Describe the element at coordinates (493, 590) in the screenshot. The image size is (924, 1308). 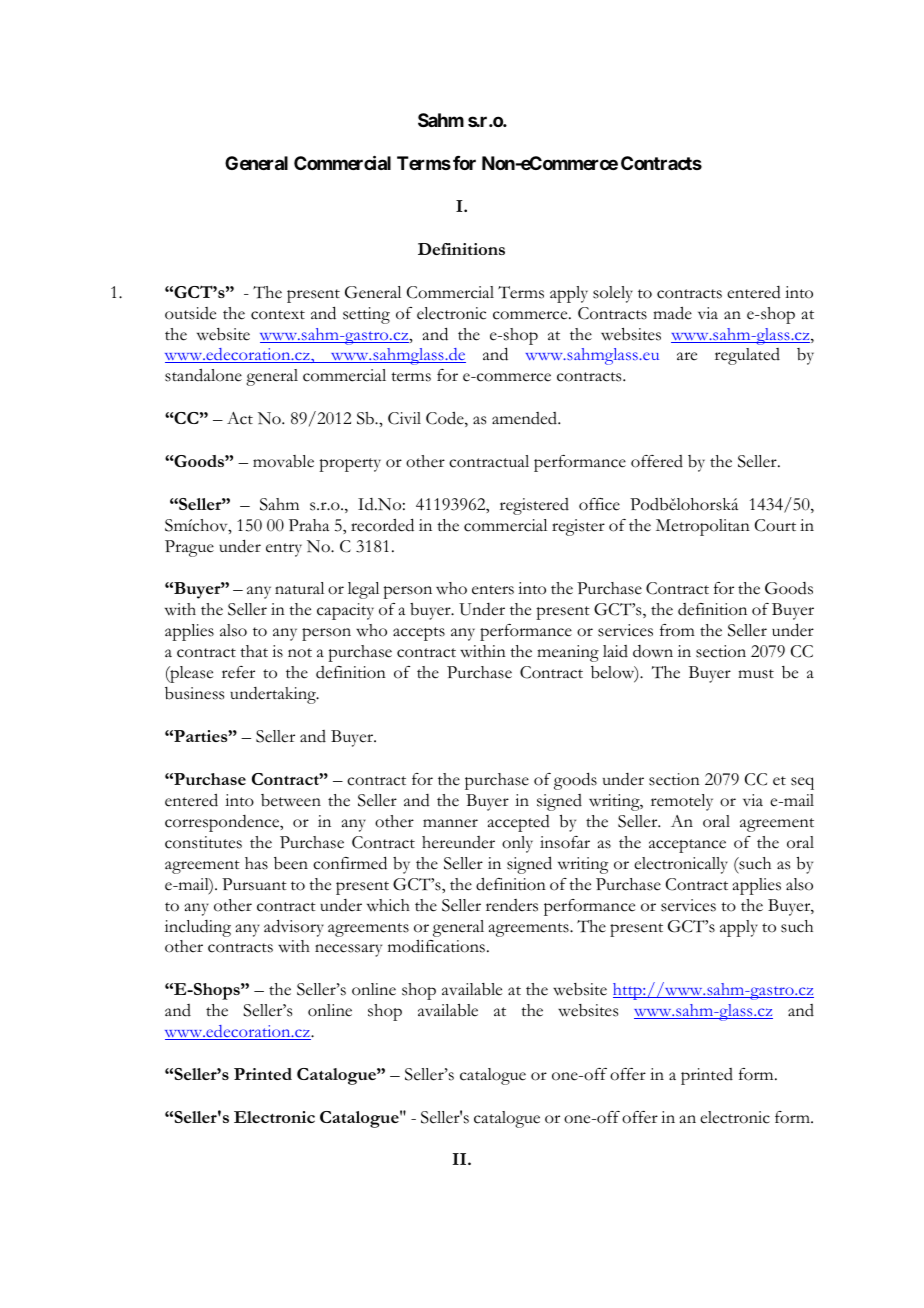
I see `enters` at that location.
